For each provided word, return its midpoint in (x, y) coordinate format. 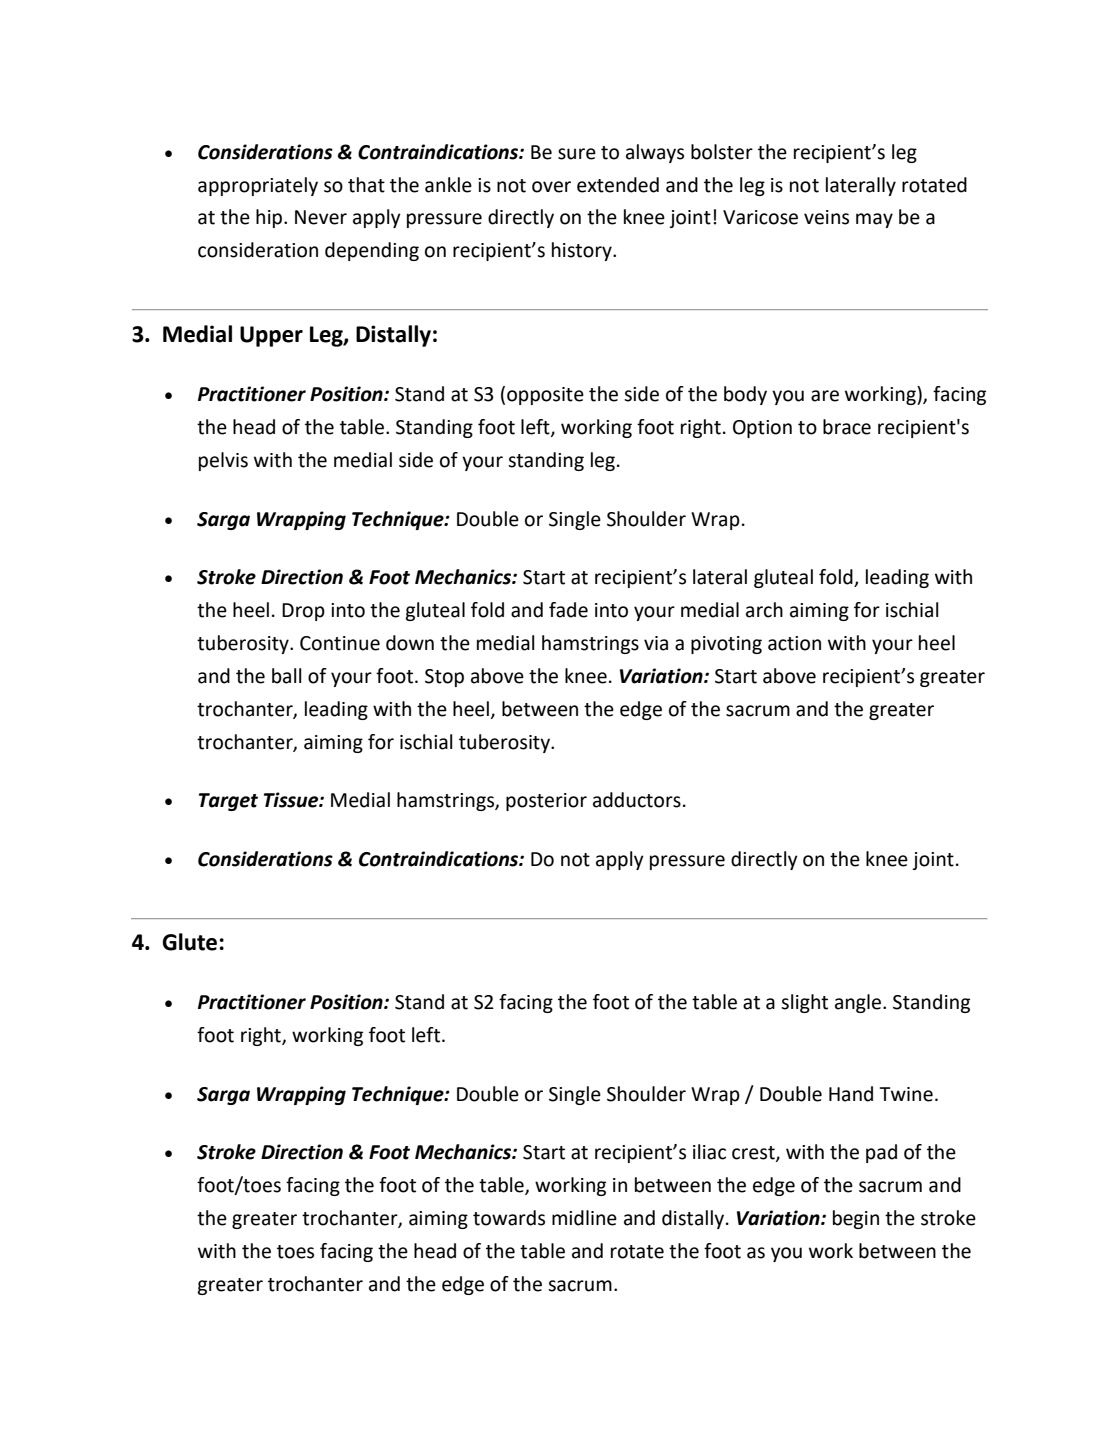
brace (847, 427)
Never (321, 217)
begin (856, 1219)
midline (584, 1218)
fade (568, 610)
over (551, 187)
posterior (546, 802)
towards (509, 1218)
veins (826, 217)
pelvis (223, 461)
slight (804, 1003)
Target (228, 802)
